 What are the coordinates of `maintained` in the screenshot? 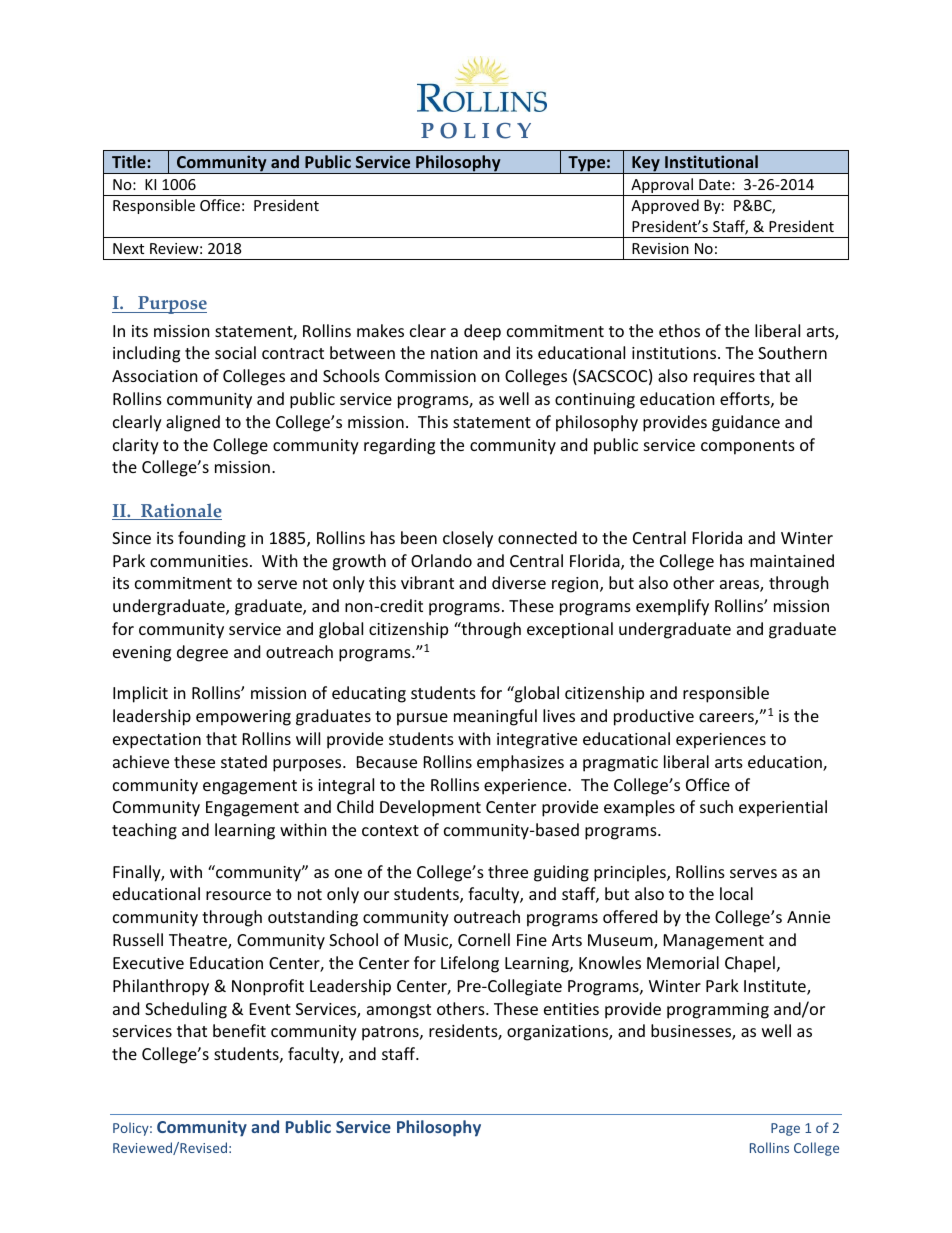 It's located at (792, 560).
